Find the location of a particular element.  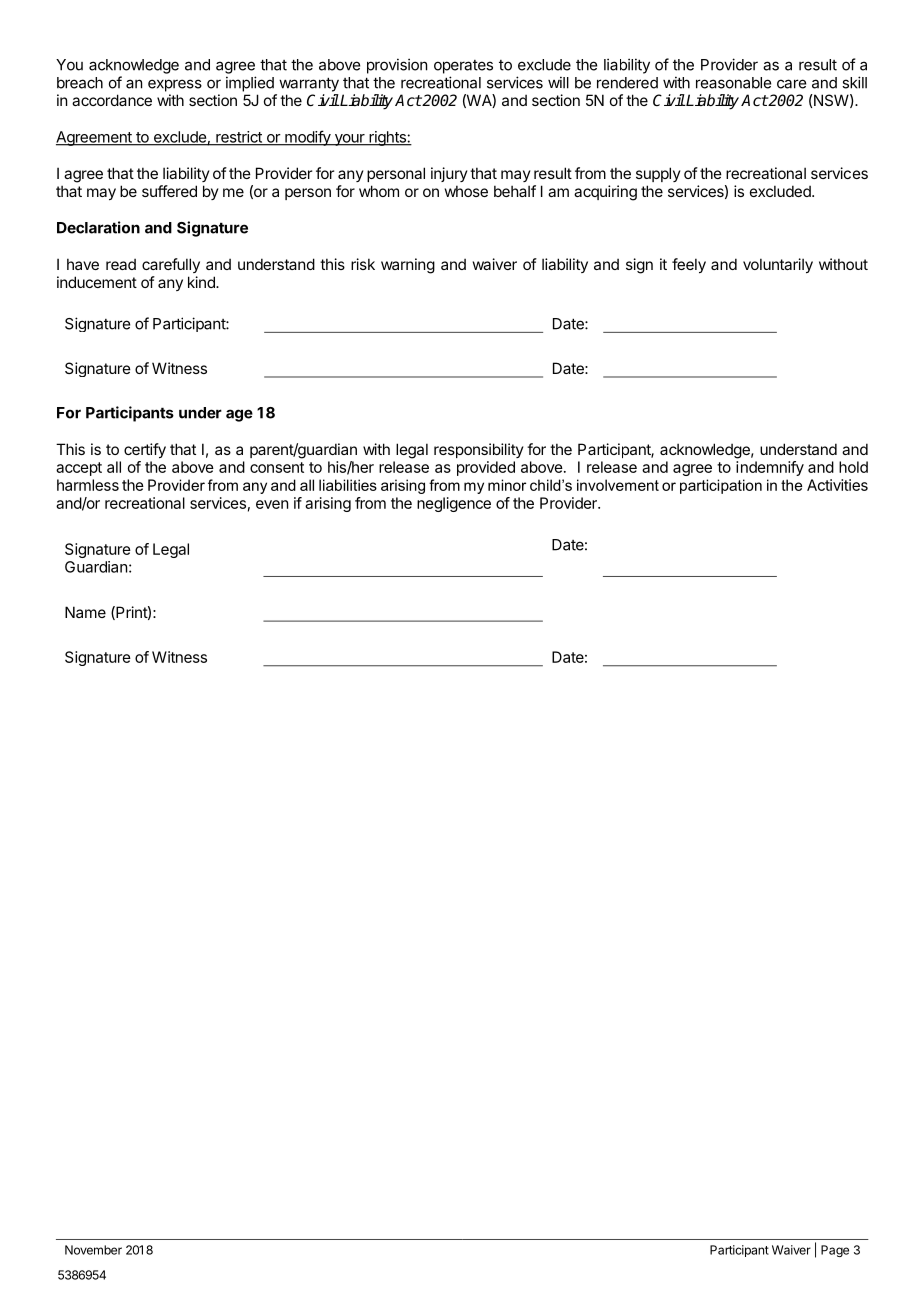

indemnify is located at coordinates (770, 468).
